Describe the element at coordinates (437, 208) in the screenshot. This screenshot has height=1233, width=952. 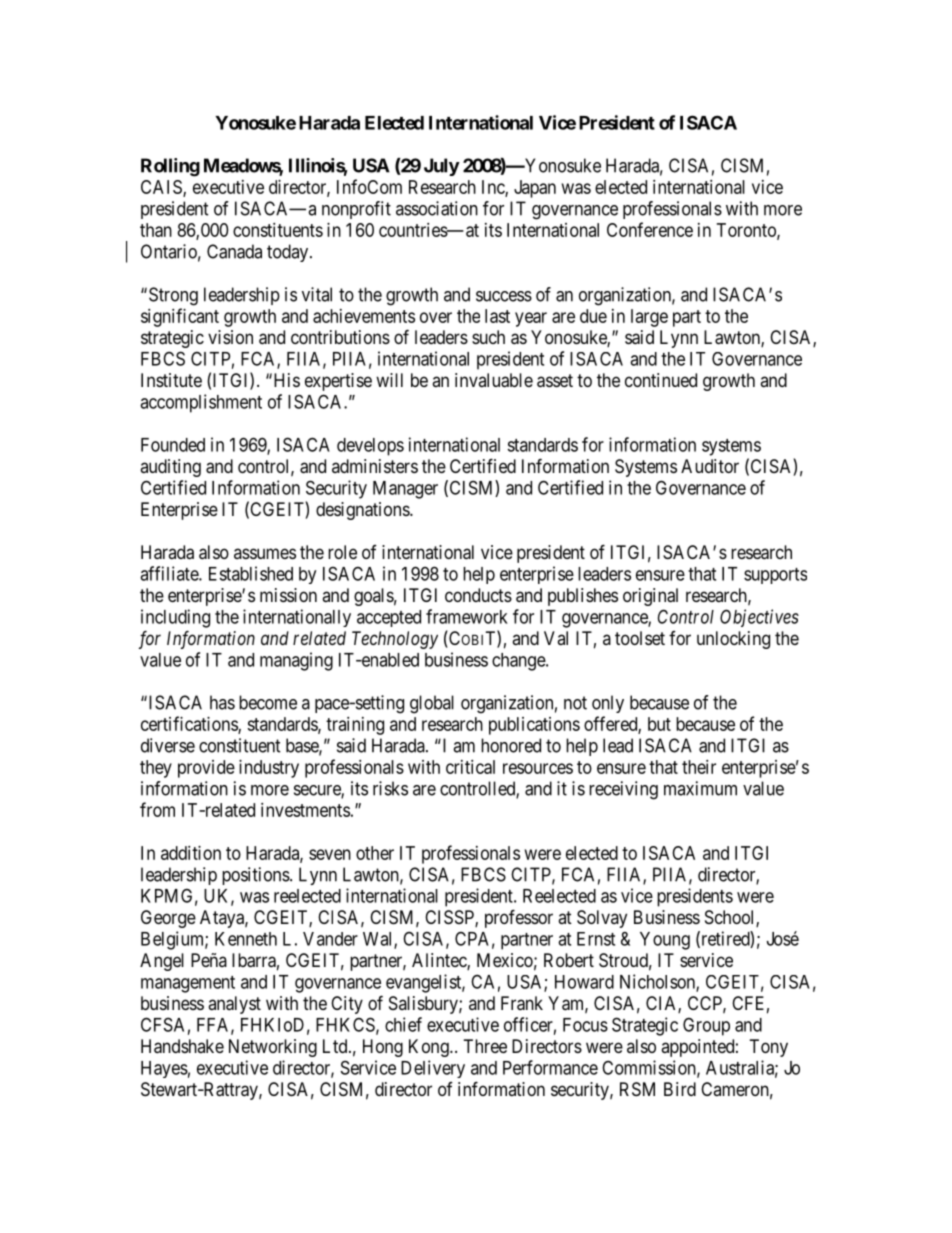
I see `association` at that location.
